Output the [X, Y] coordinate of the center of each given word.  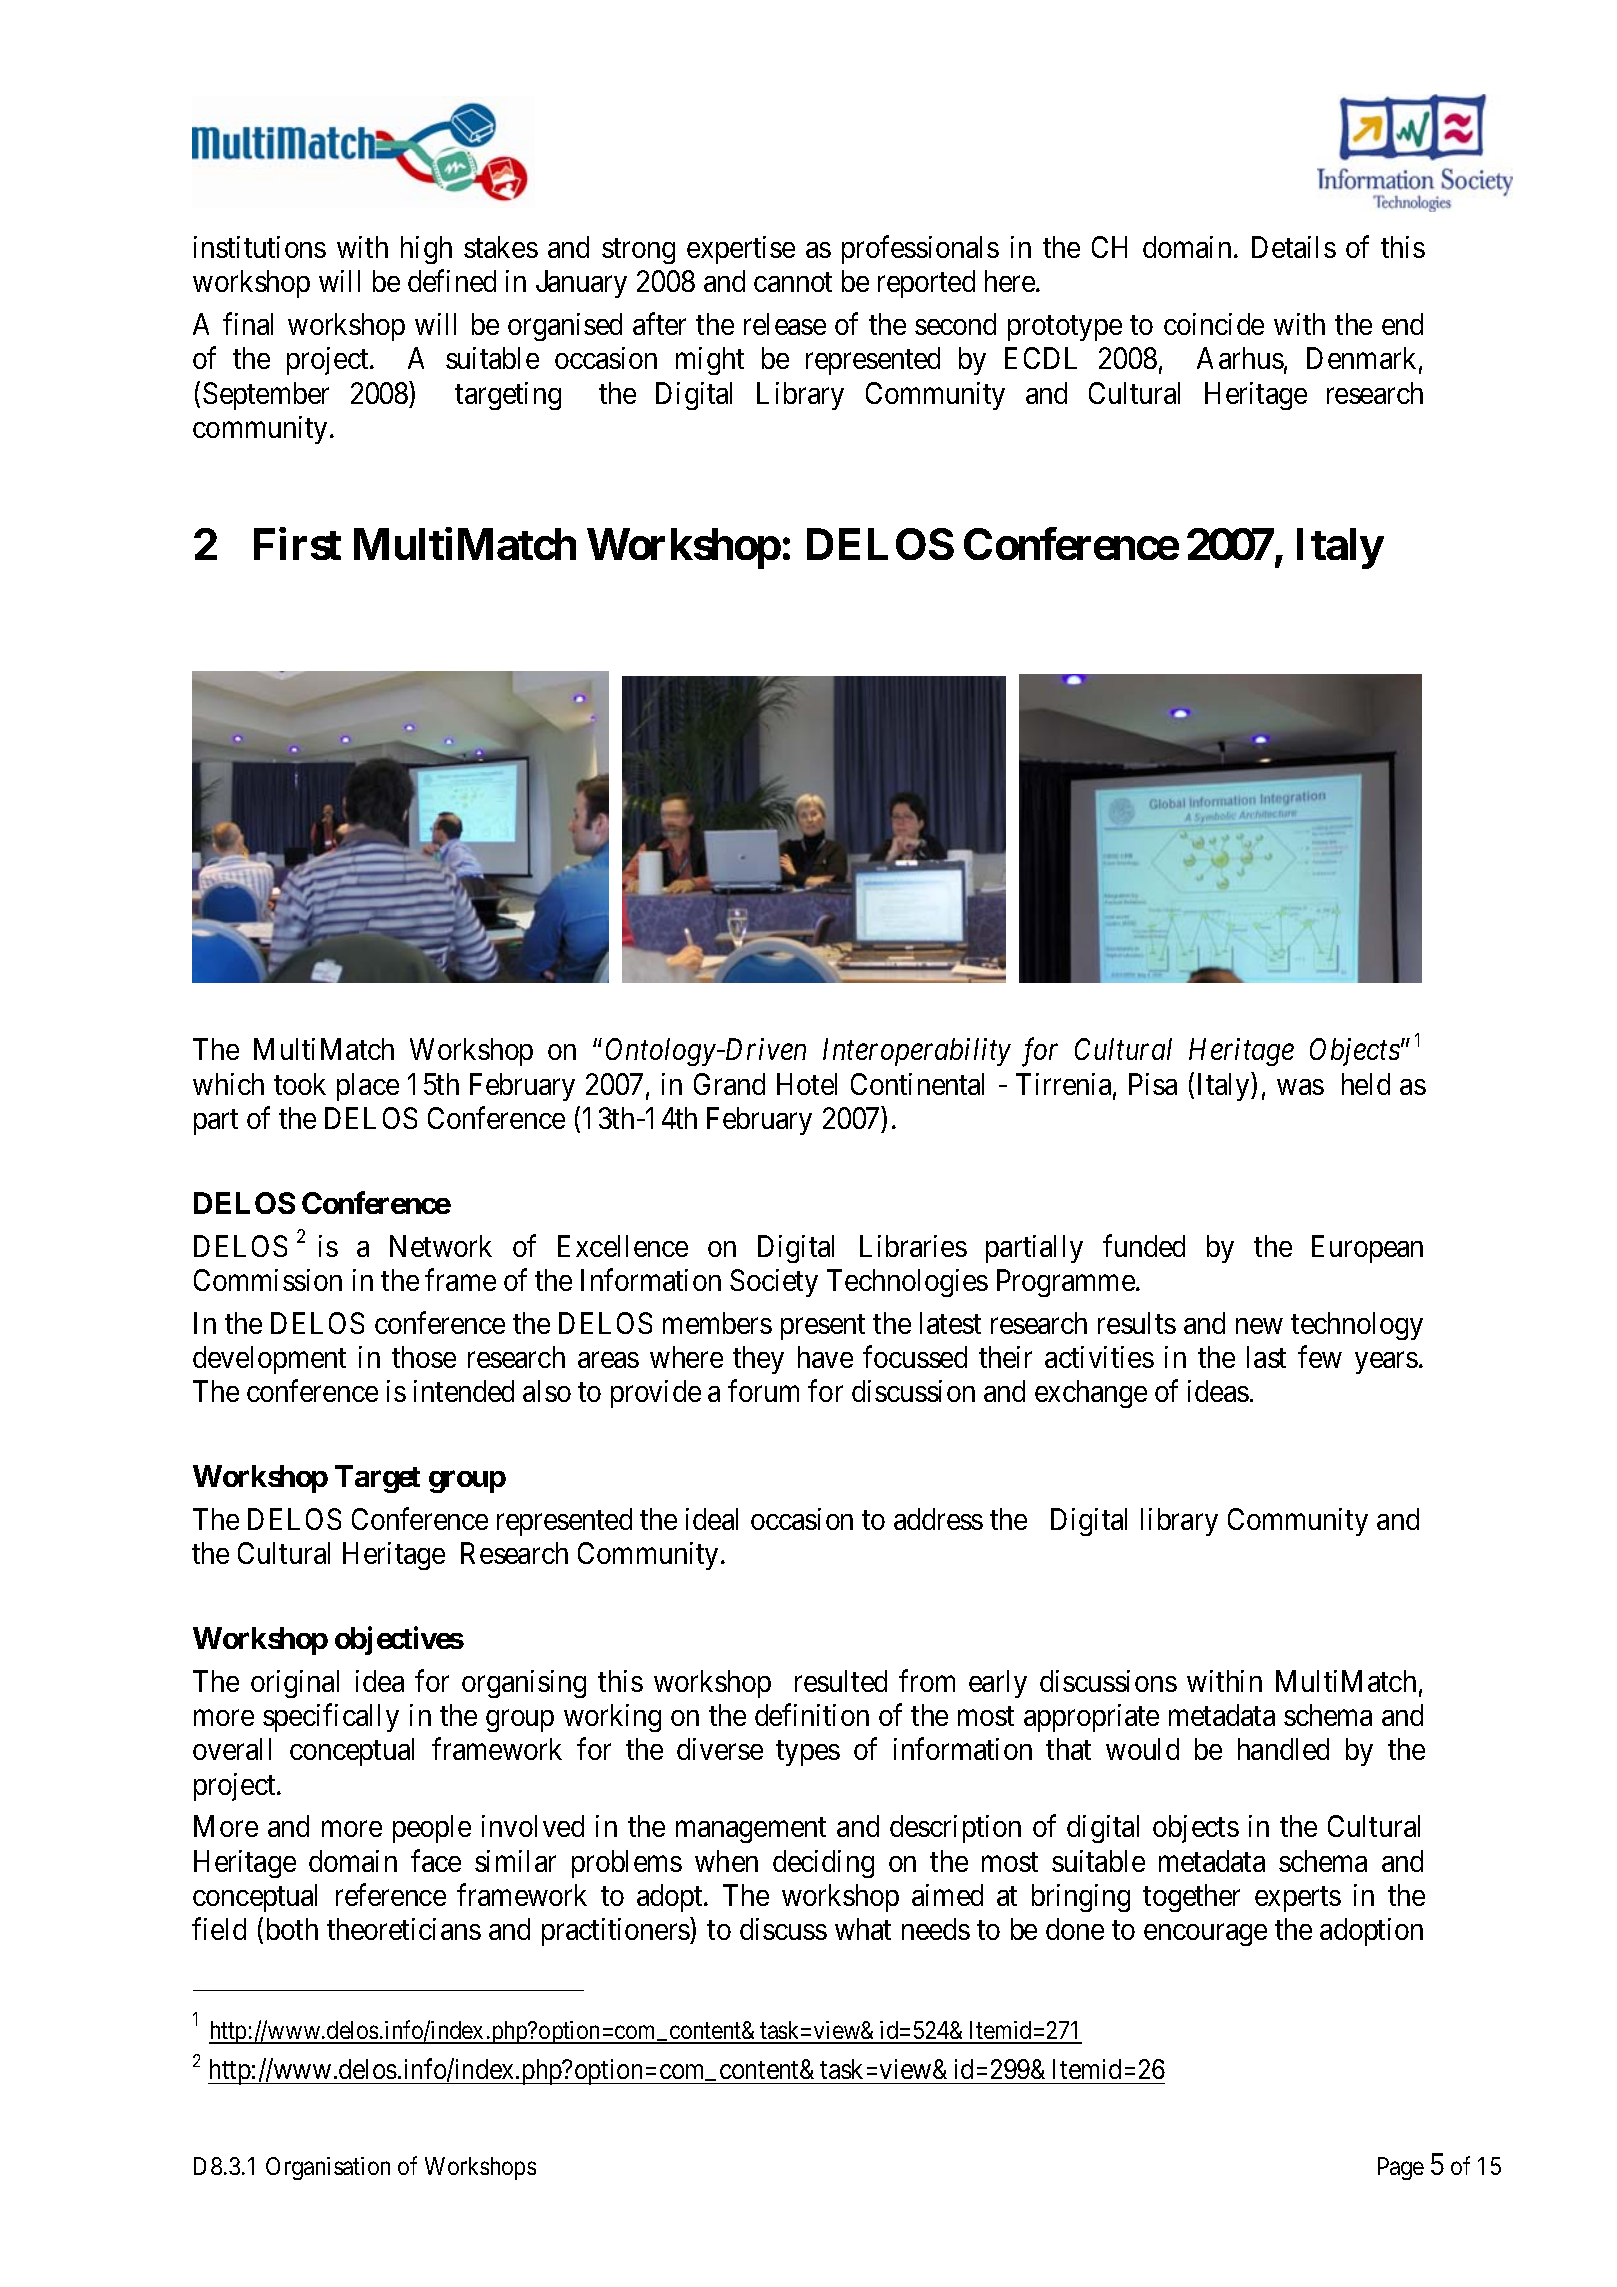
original [295, 1684]
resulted [841, 1681]
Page [1401, 2168]
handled [1283, 1749]
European [1367, 1249]
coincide [1214, 324]
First [297, 544]
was [1300, 1087]
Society [774, 1283]
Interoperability [917, 1052]
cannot [793, 282]
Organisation [328, 2168]
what [863, 1929]
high [426, 250]
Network [441, 1246]
